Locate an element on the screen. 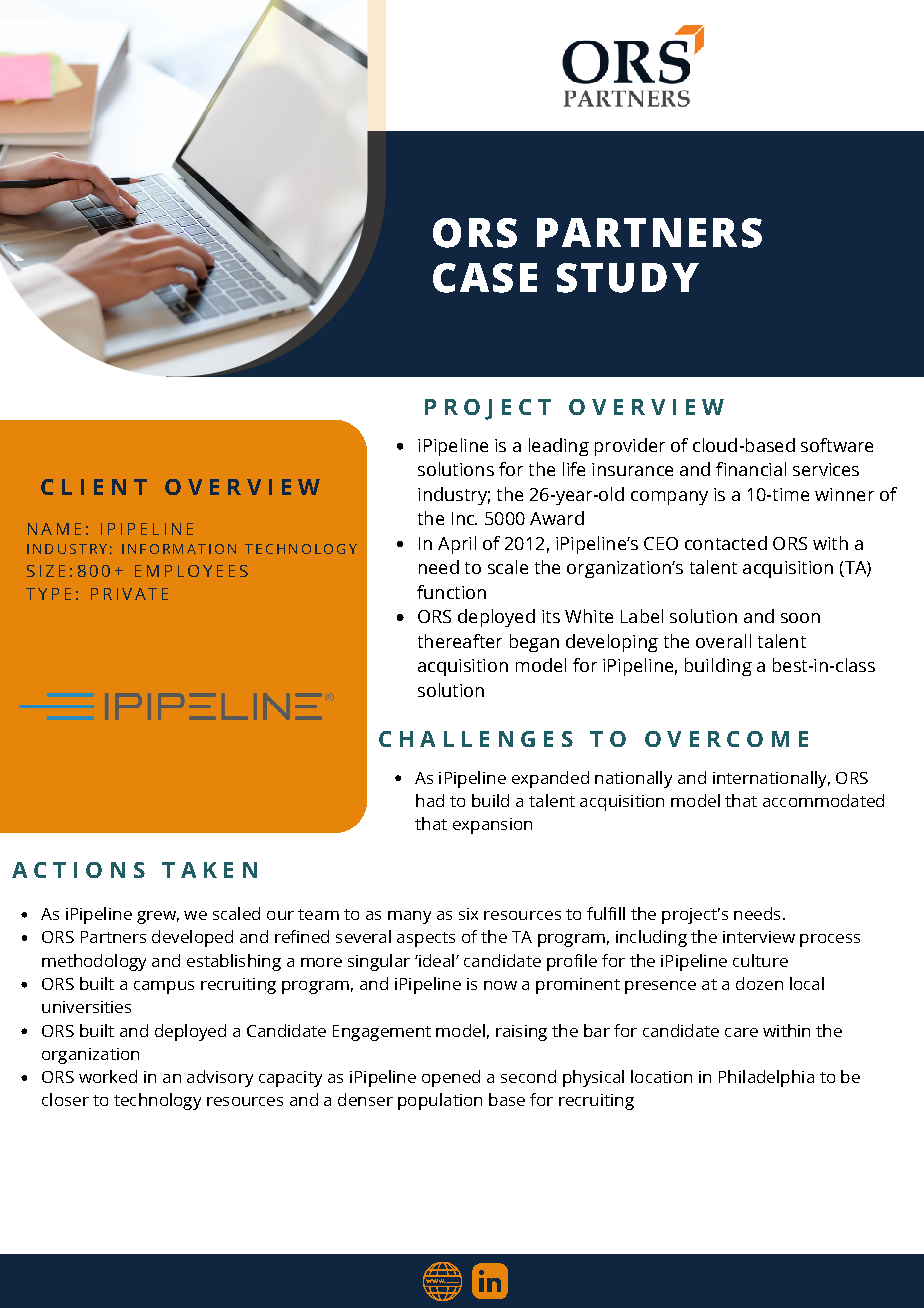 The width and height of the screenshot is (924, 1308). worked is located at coordinates (108, 1076).
